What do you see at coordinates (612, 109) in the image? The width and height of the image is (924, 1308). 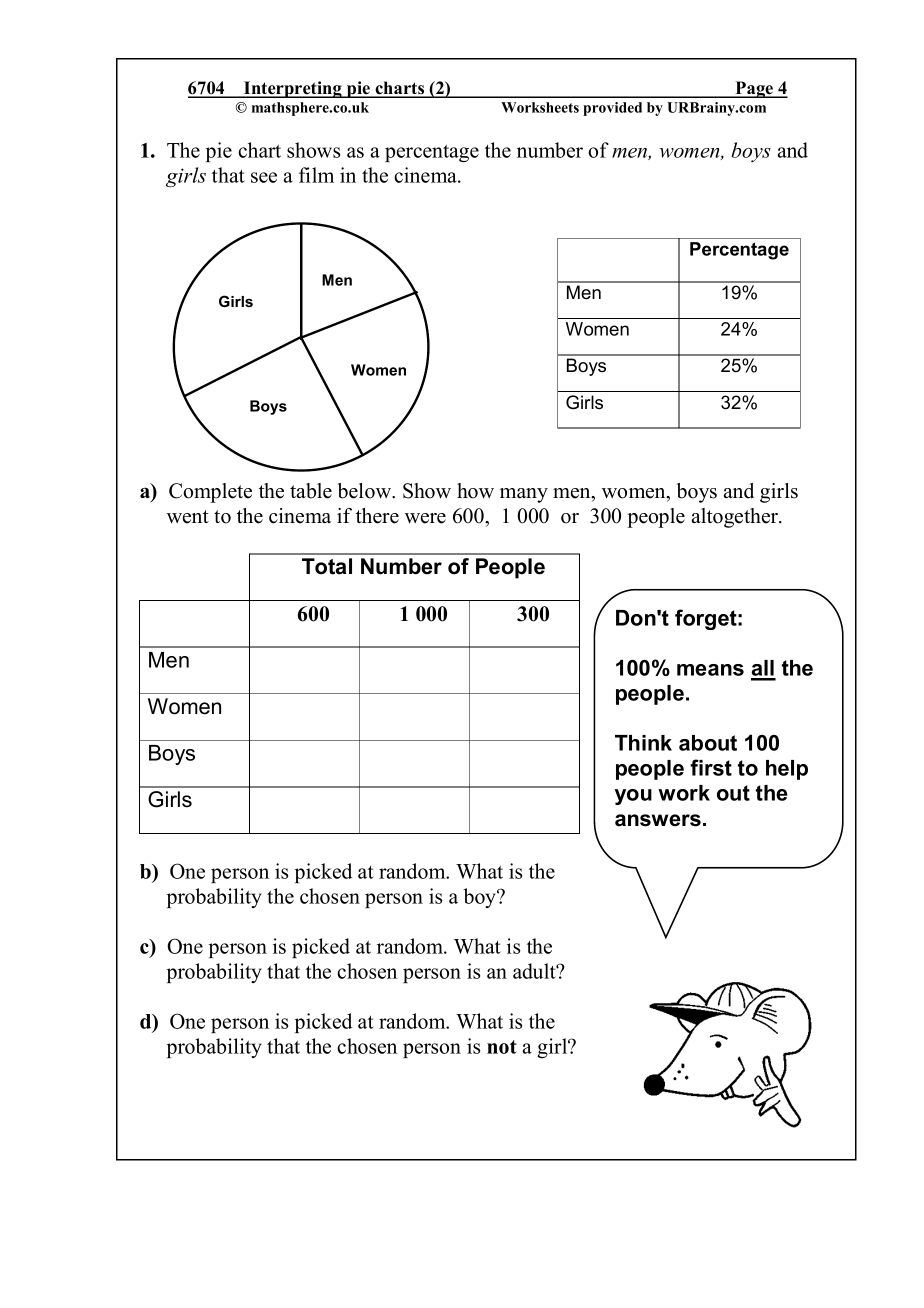 I see `provided` at bounding box center [612, 109].
